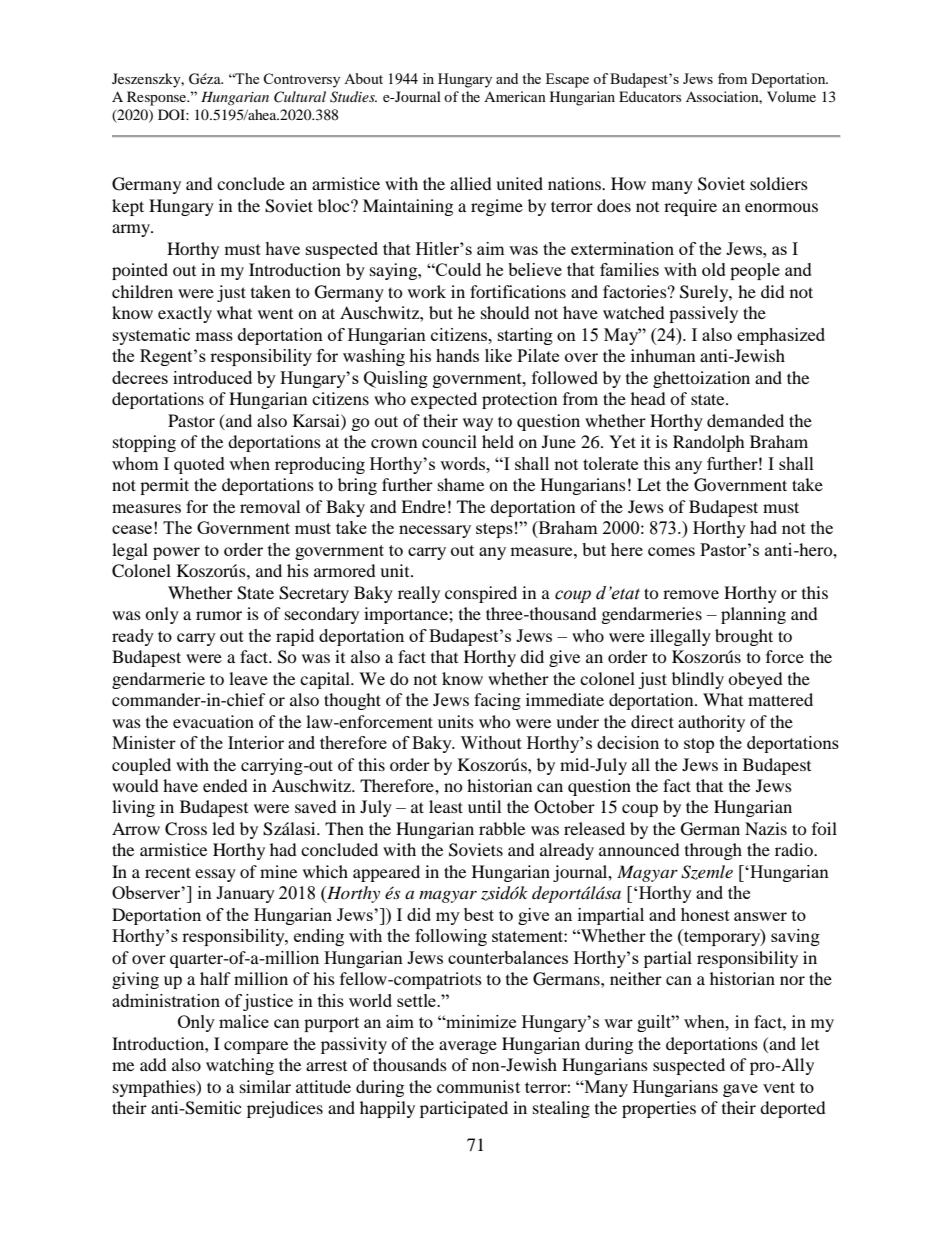 Image resolution: width=952 pixels, height=1233 pixels. What do you see at coordinates (753, 615) in the screenshot?
I see `planning` at bounding box center [753, 615].
